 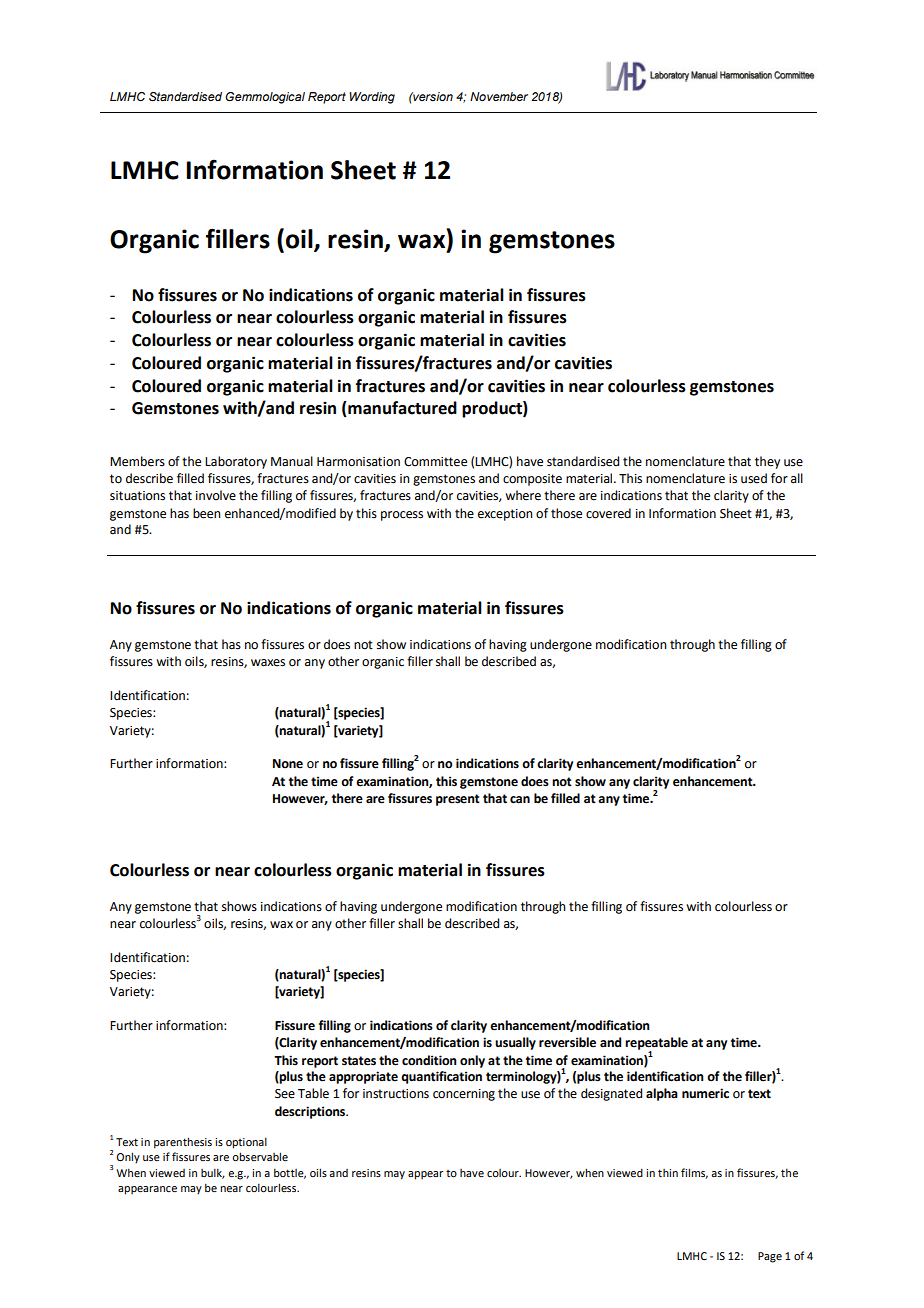 I want to click on Wording, so click(x=372, y=98).
